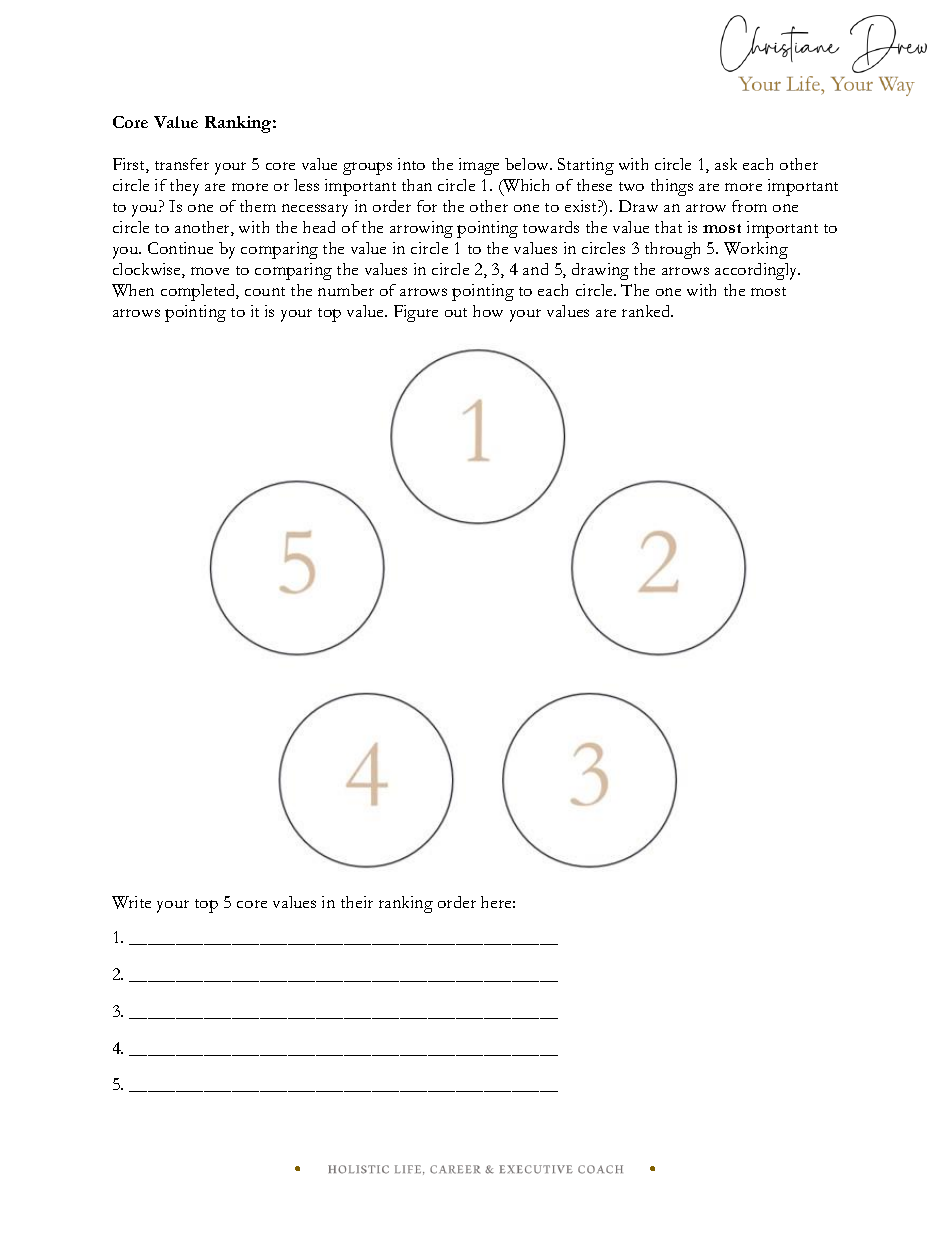  Describe the element at coordinates (647, 311) in the image. I see `ranked` at that location.
